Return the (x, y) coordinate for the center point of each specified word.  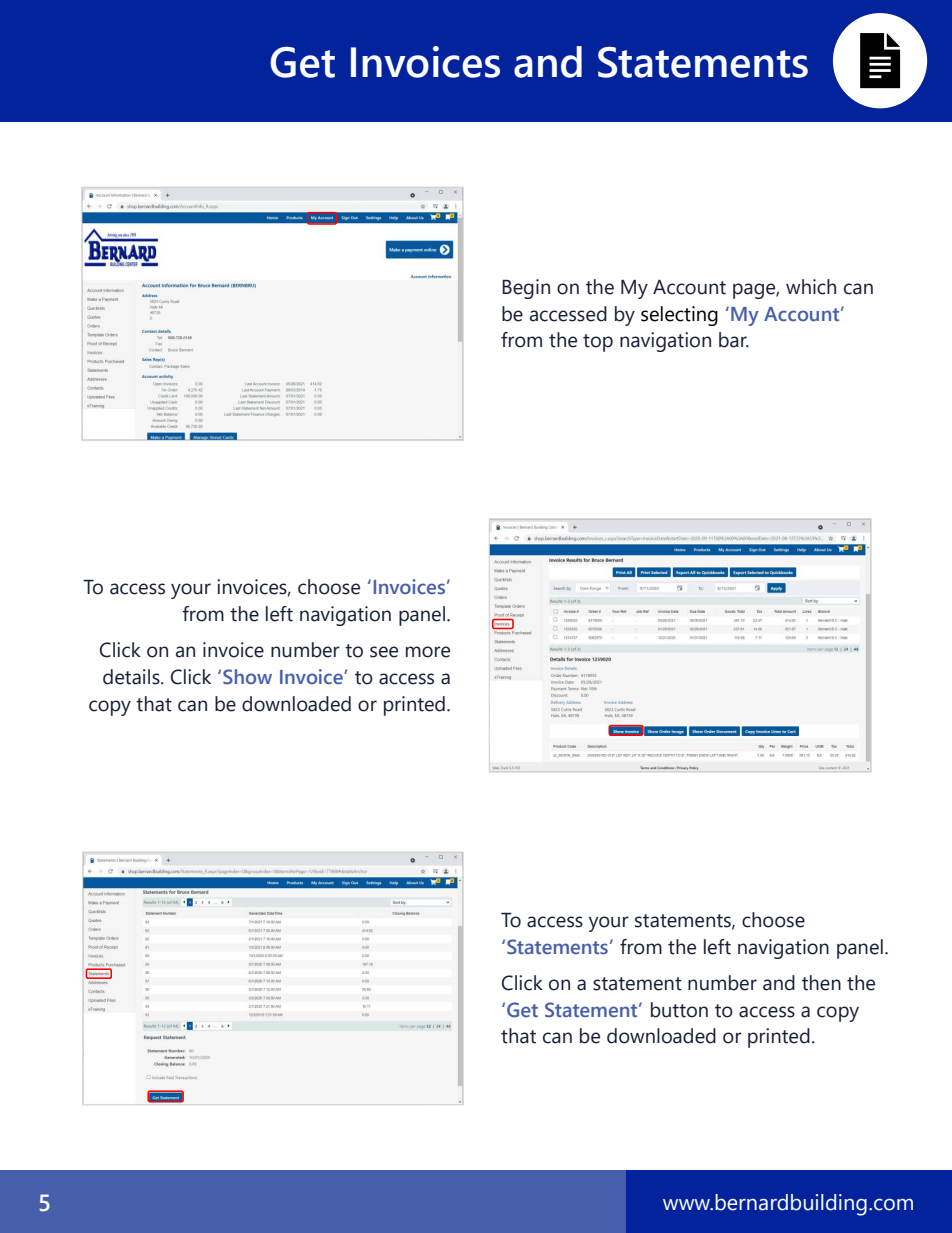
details (132, 677)
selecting (679, 316)
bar (734, 340)
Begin (526, 289)
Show (247, 676)
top (598, 343)
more (428, 652)
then (821, 983)
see (384, 652)
